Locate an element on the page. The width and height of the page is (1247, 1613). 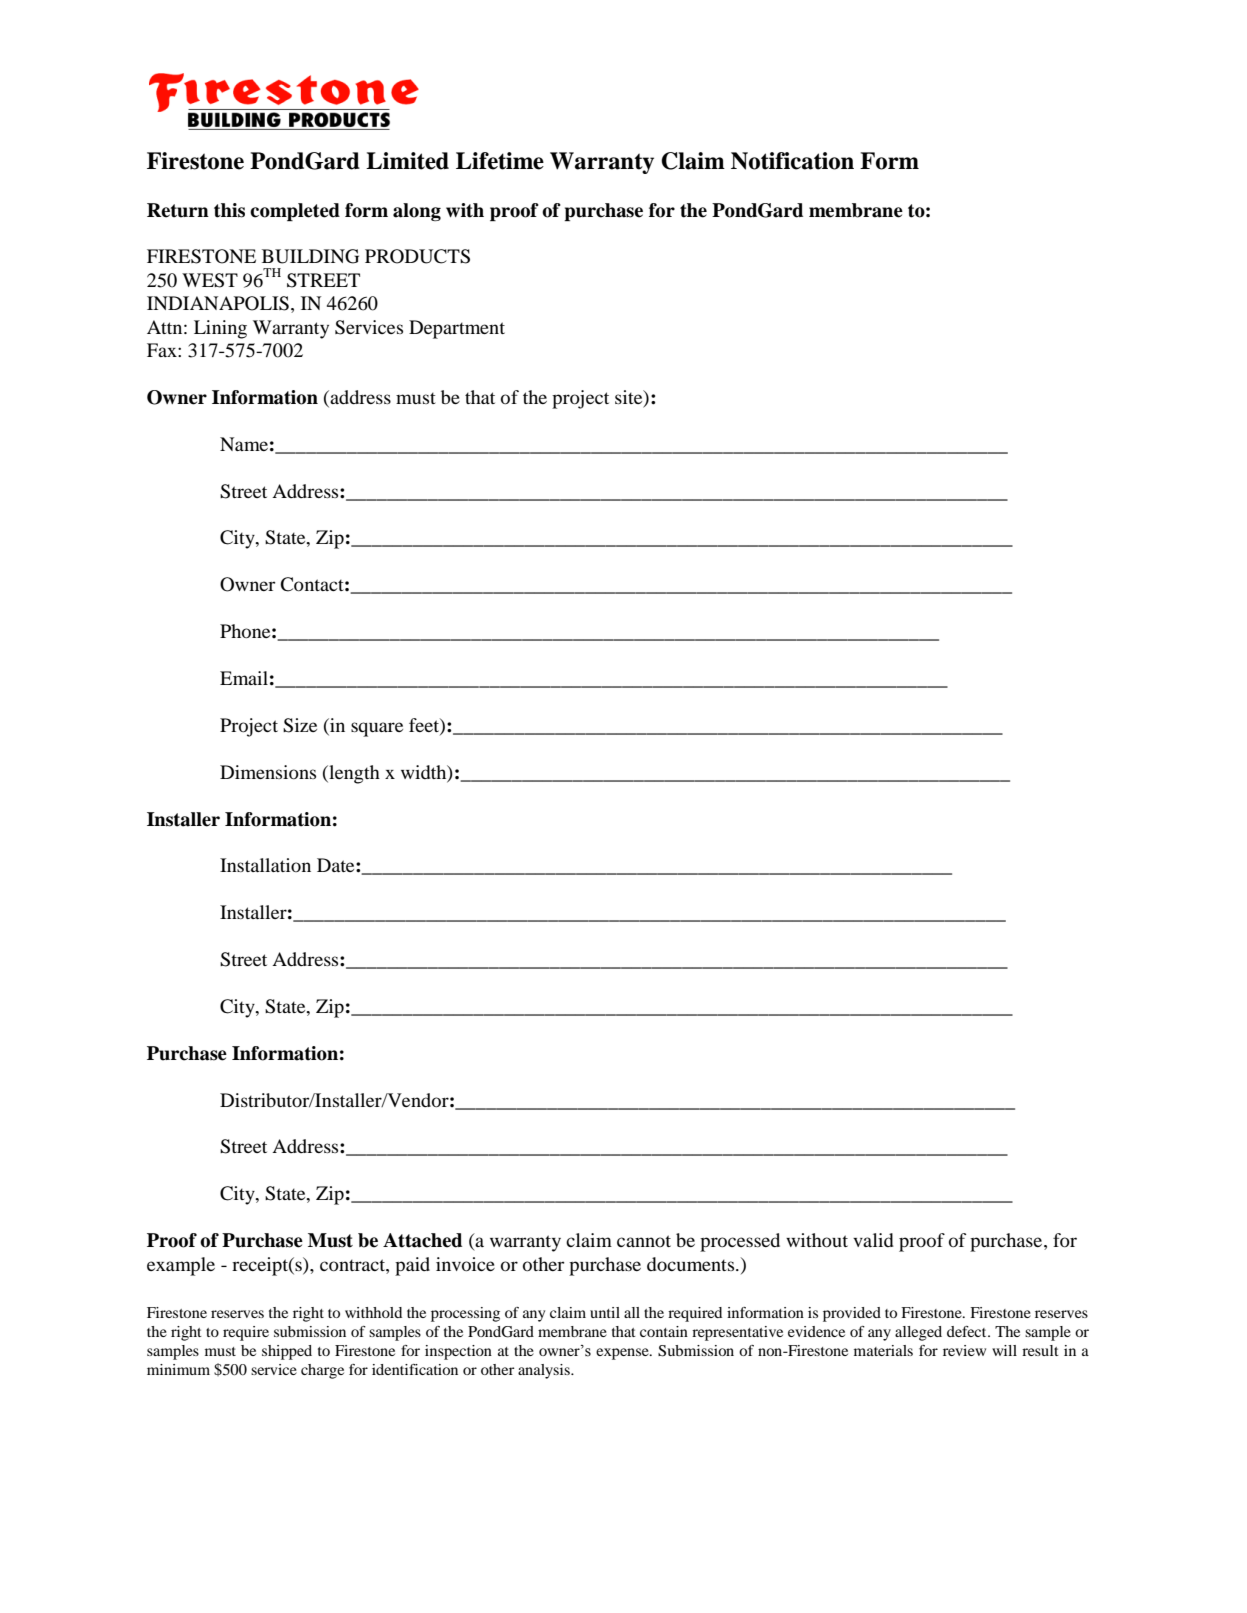
square is located at coordinates (377, 729).
